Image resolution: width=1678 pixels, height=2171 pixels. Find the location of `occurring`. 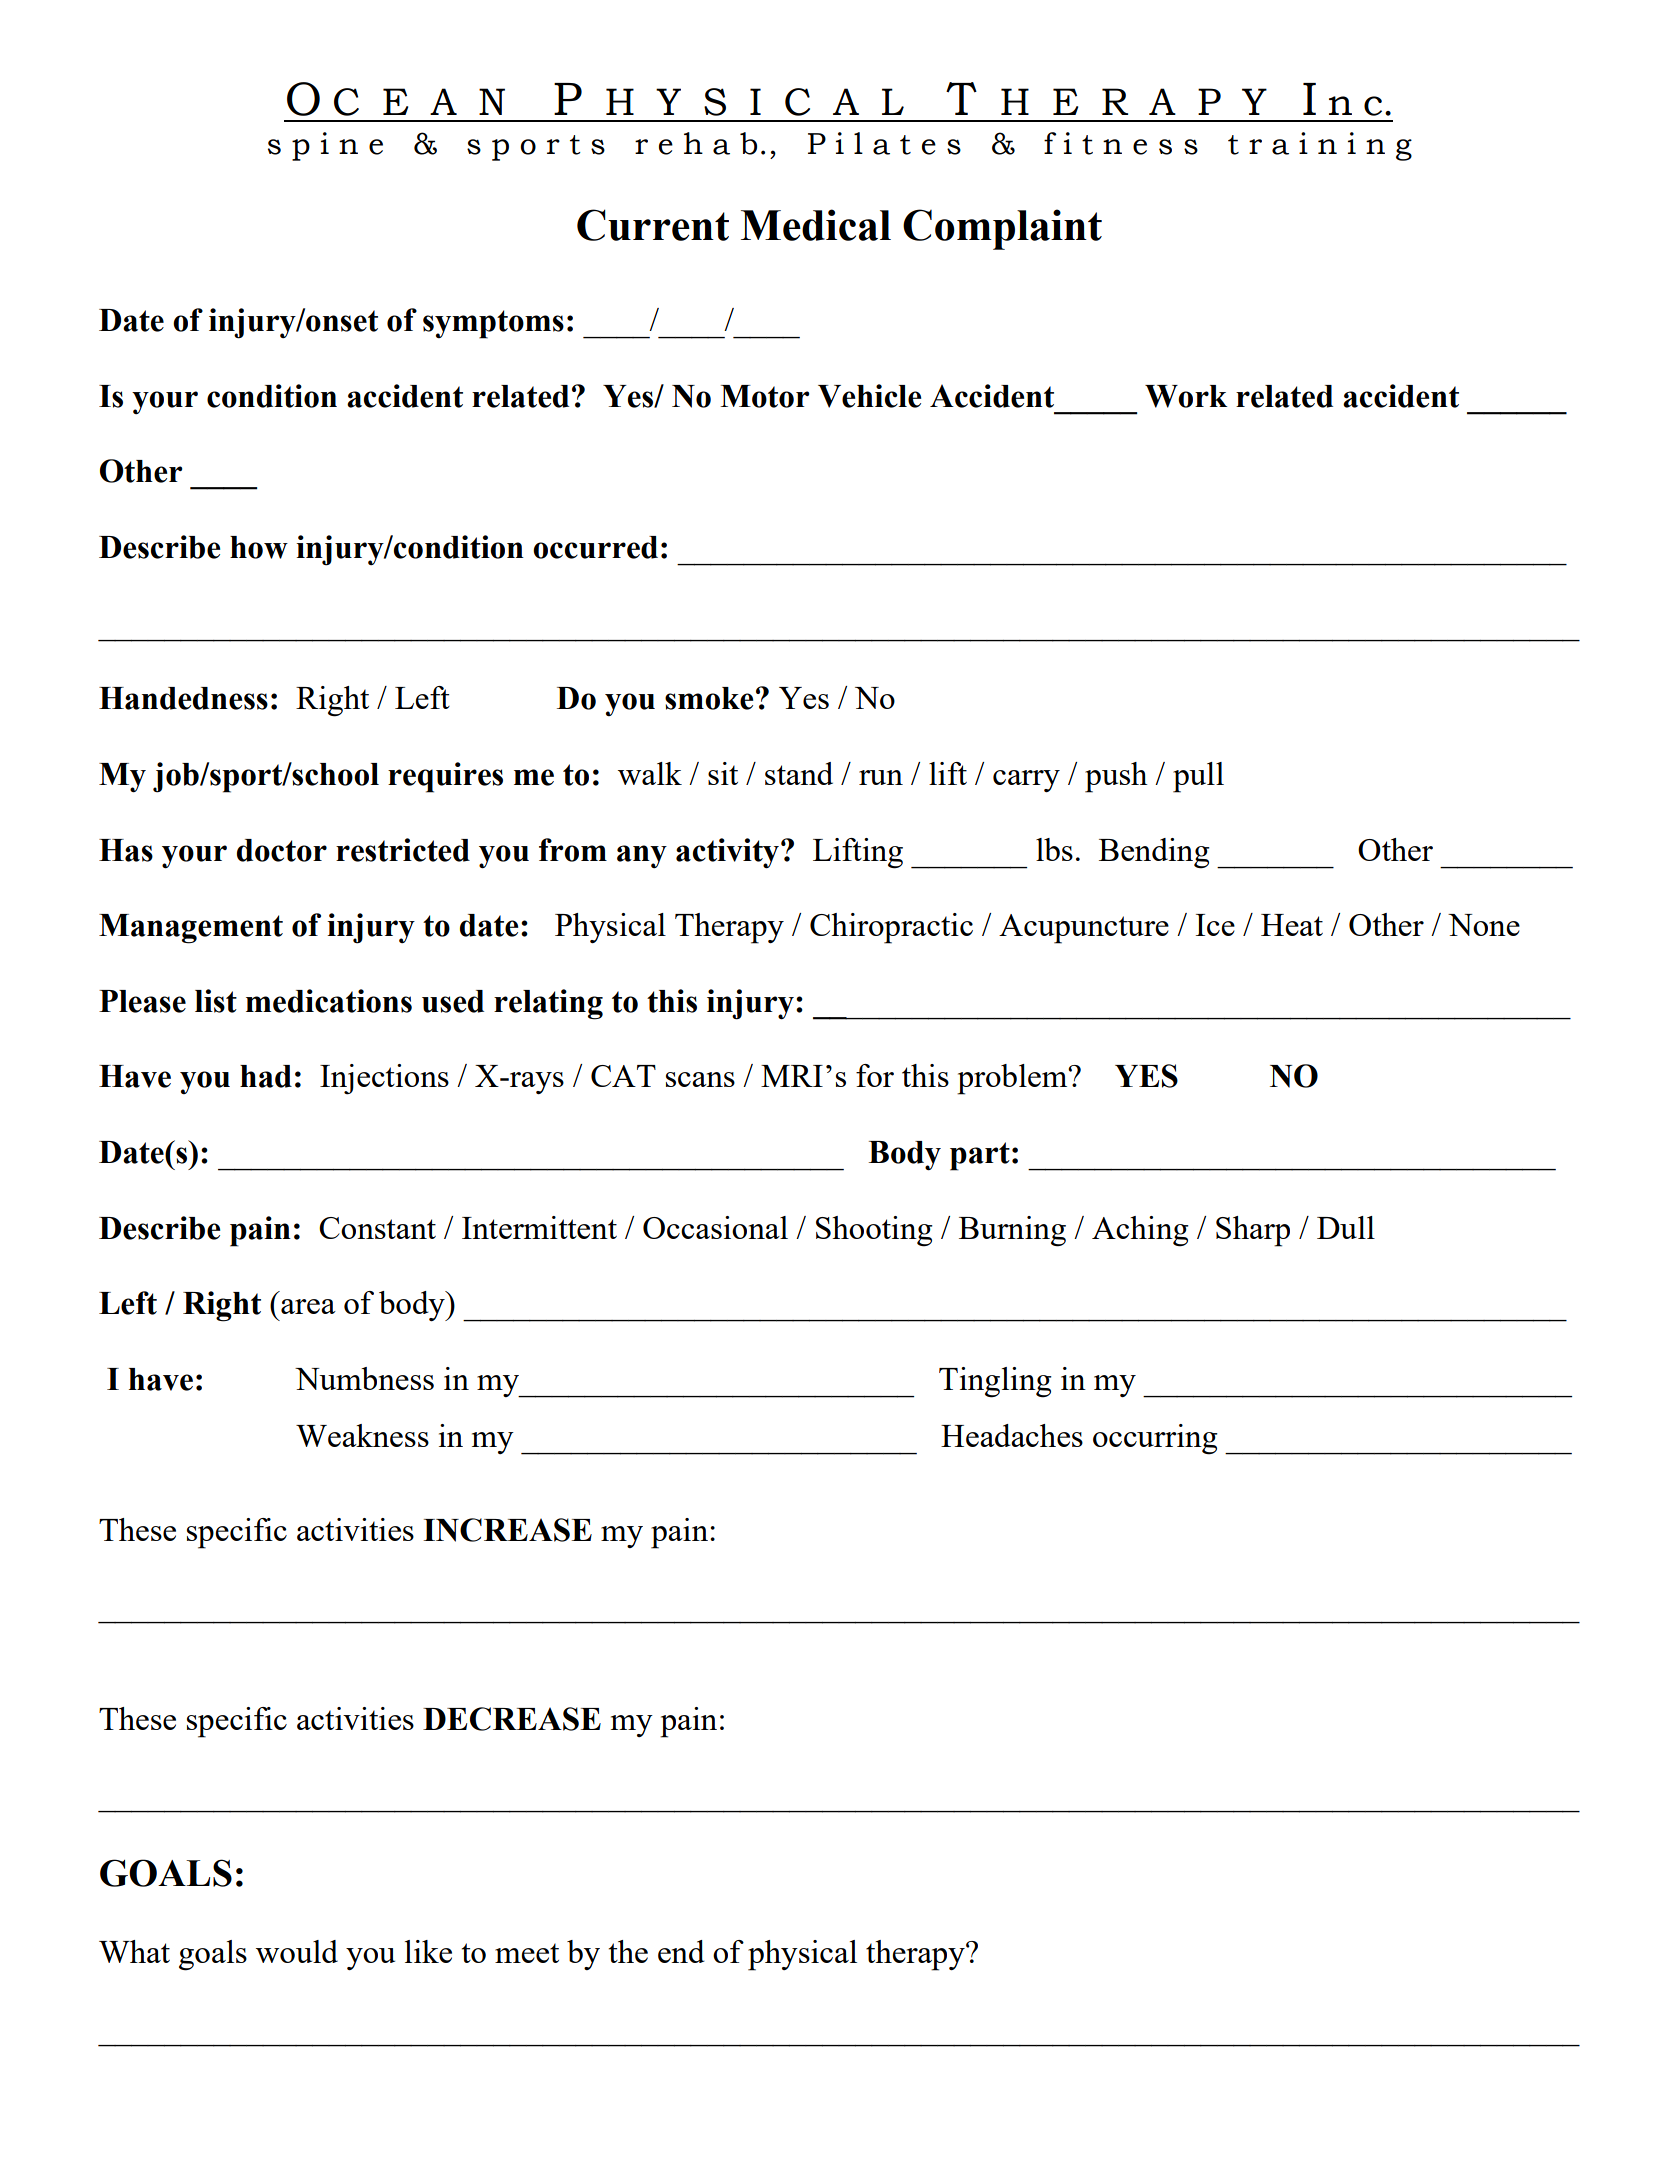

occurring is located at coordinates (1155, 1439).
